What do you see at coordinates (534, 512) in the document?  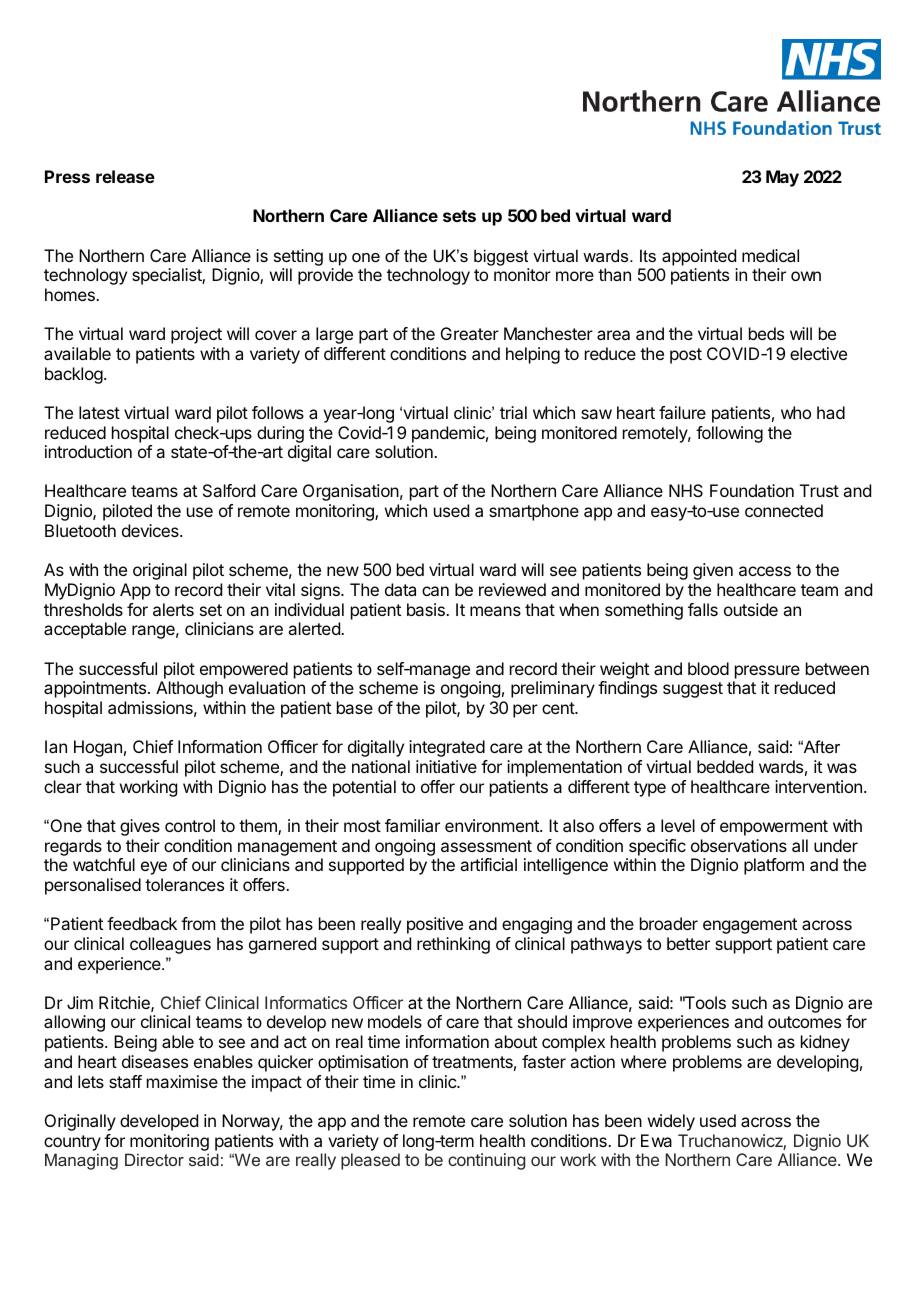 I see `smartphone` at bounding box center [534, 512].
